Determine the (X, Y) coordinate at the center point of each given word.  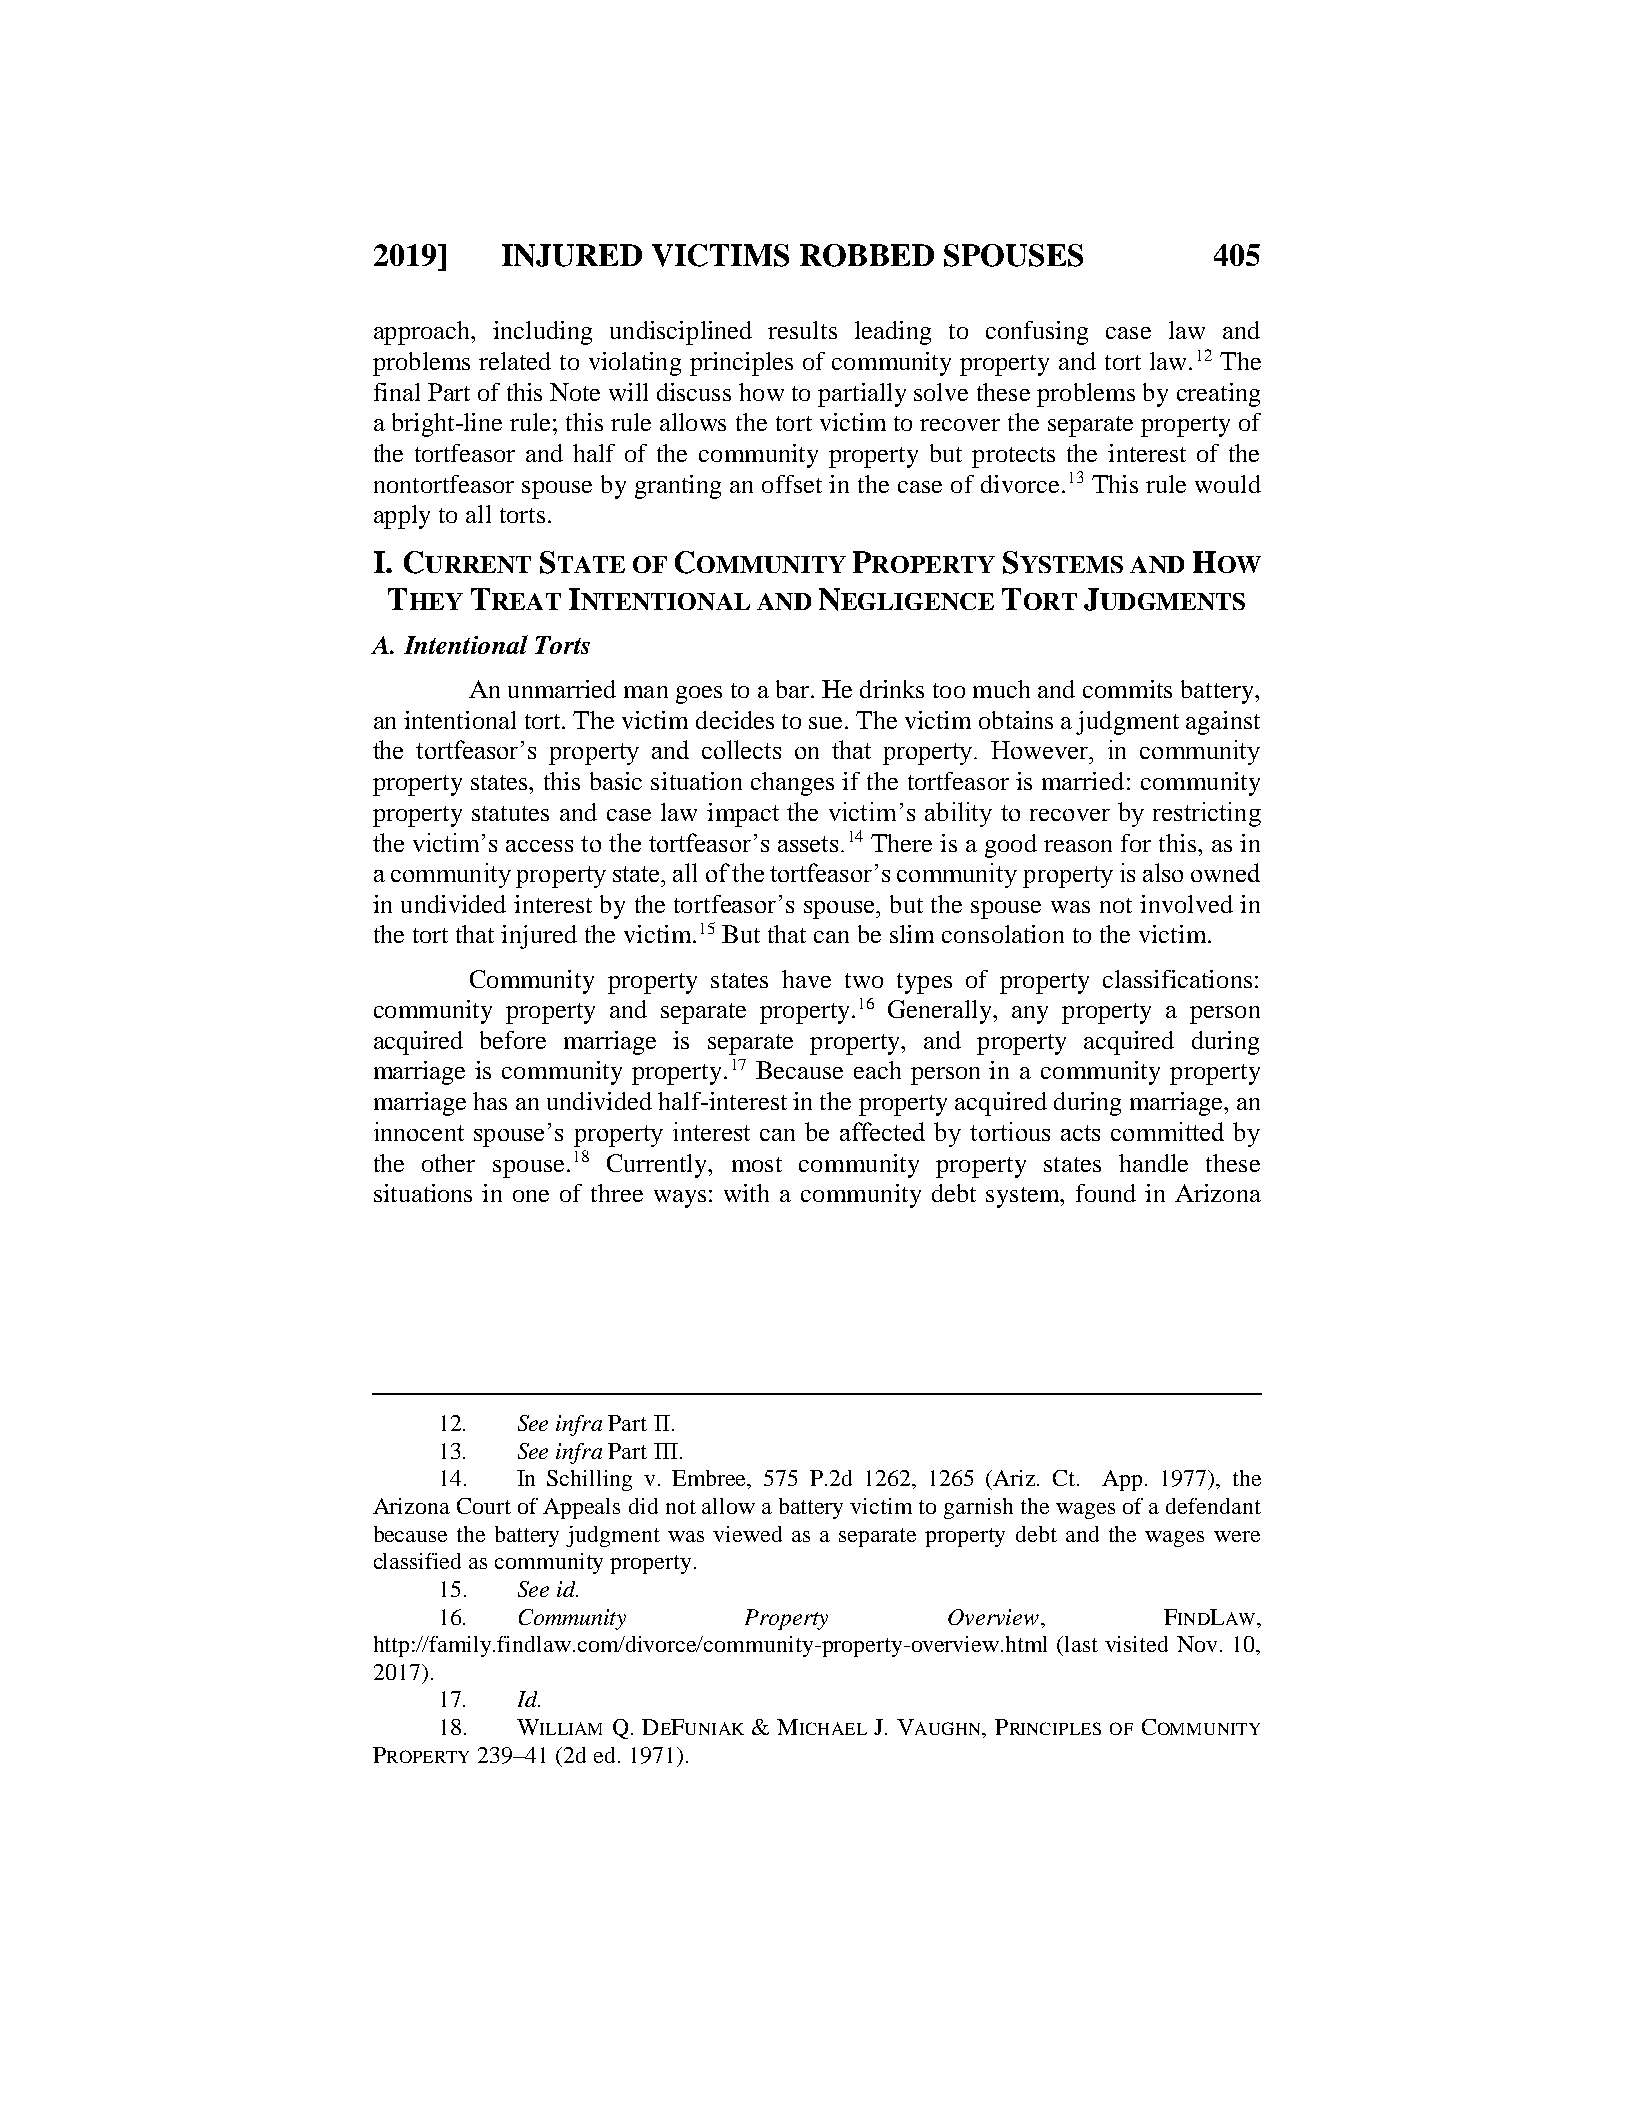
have (806, 979)
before (513, 1040)
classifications (1177, 979)
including (542, 333)
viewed (747, 1534)
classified (417, 1561)
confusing (1037, 333)
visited (1136, 1644)
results (802, 330)
